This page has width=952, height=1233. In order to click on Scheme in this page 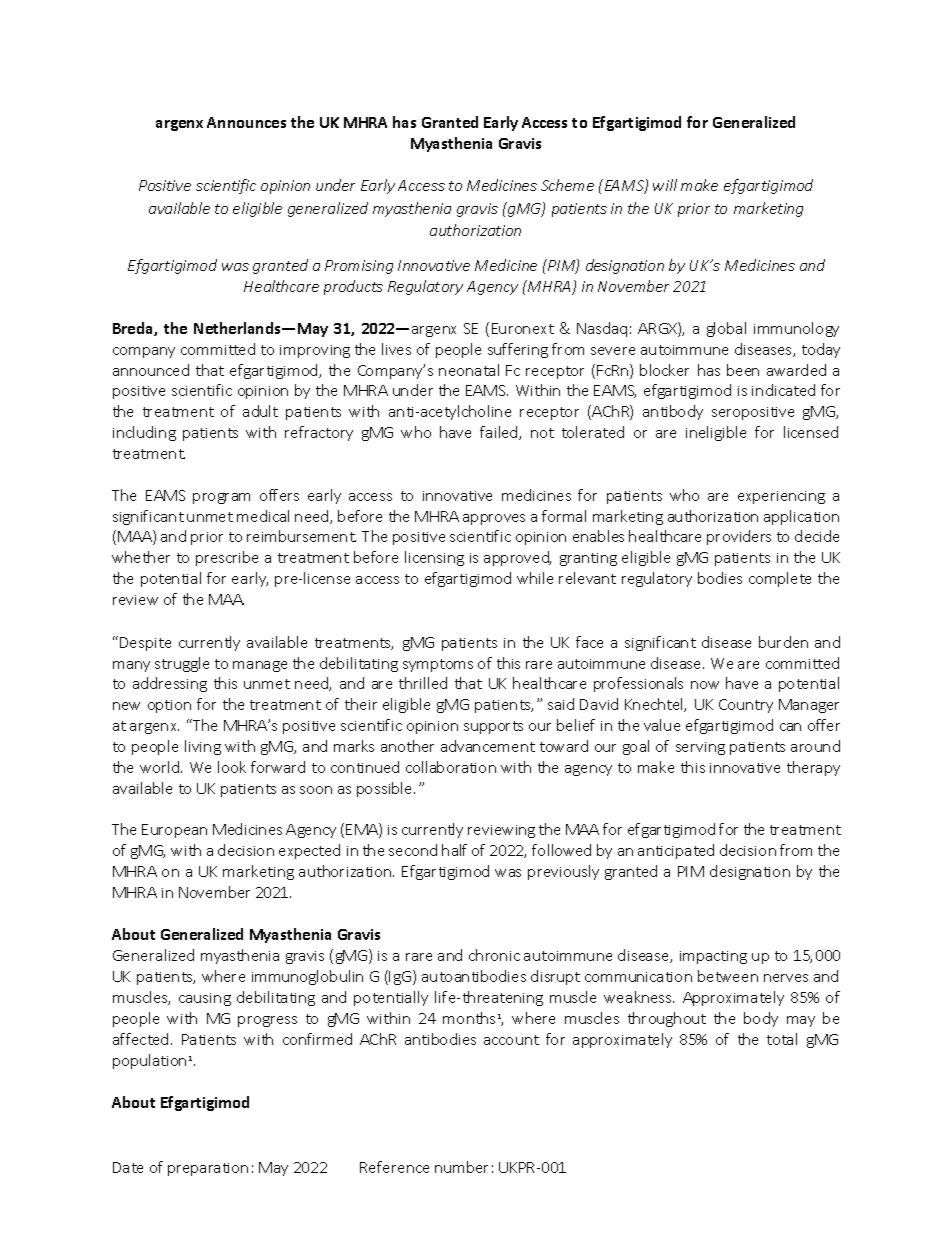, I will do `click(567, 185)`.
